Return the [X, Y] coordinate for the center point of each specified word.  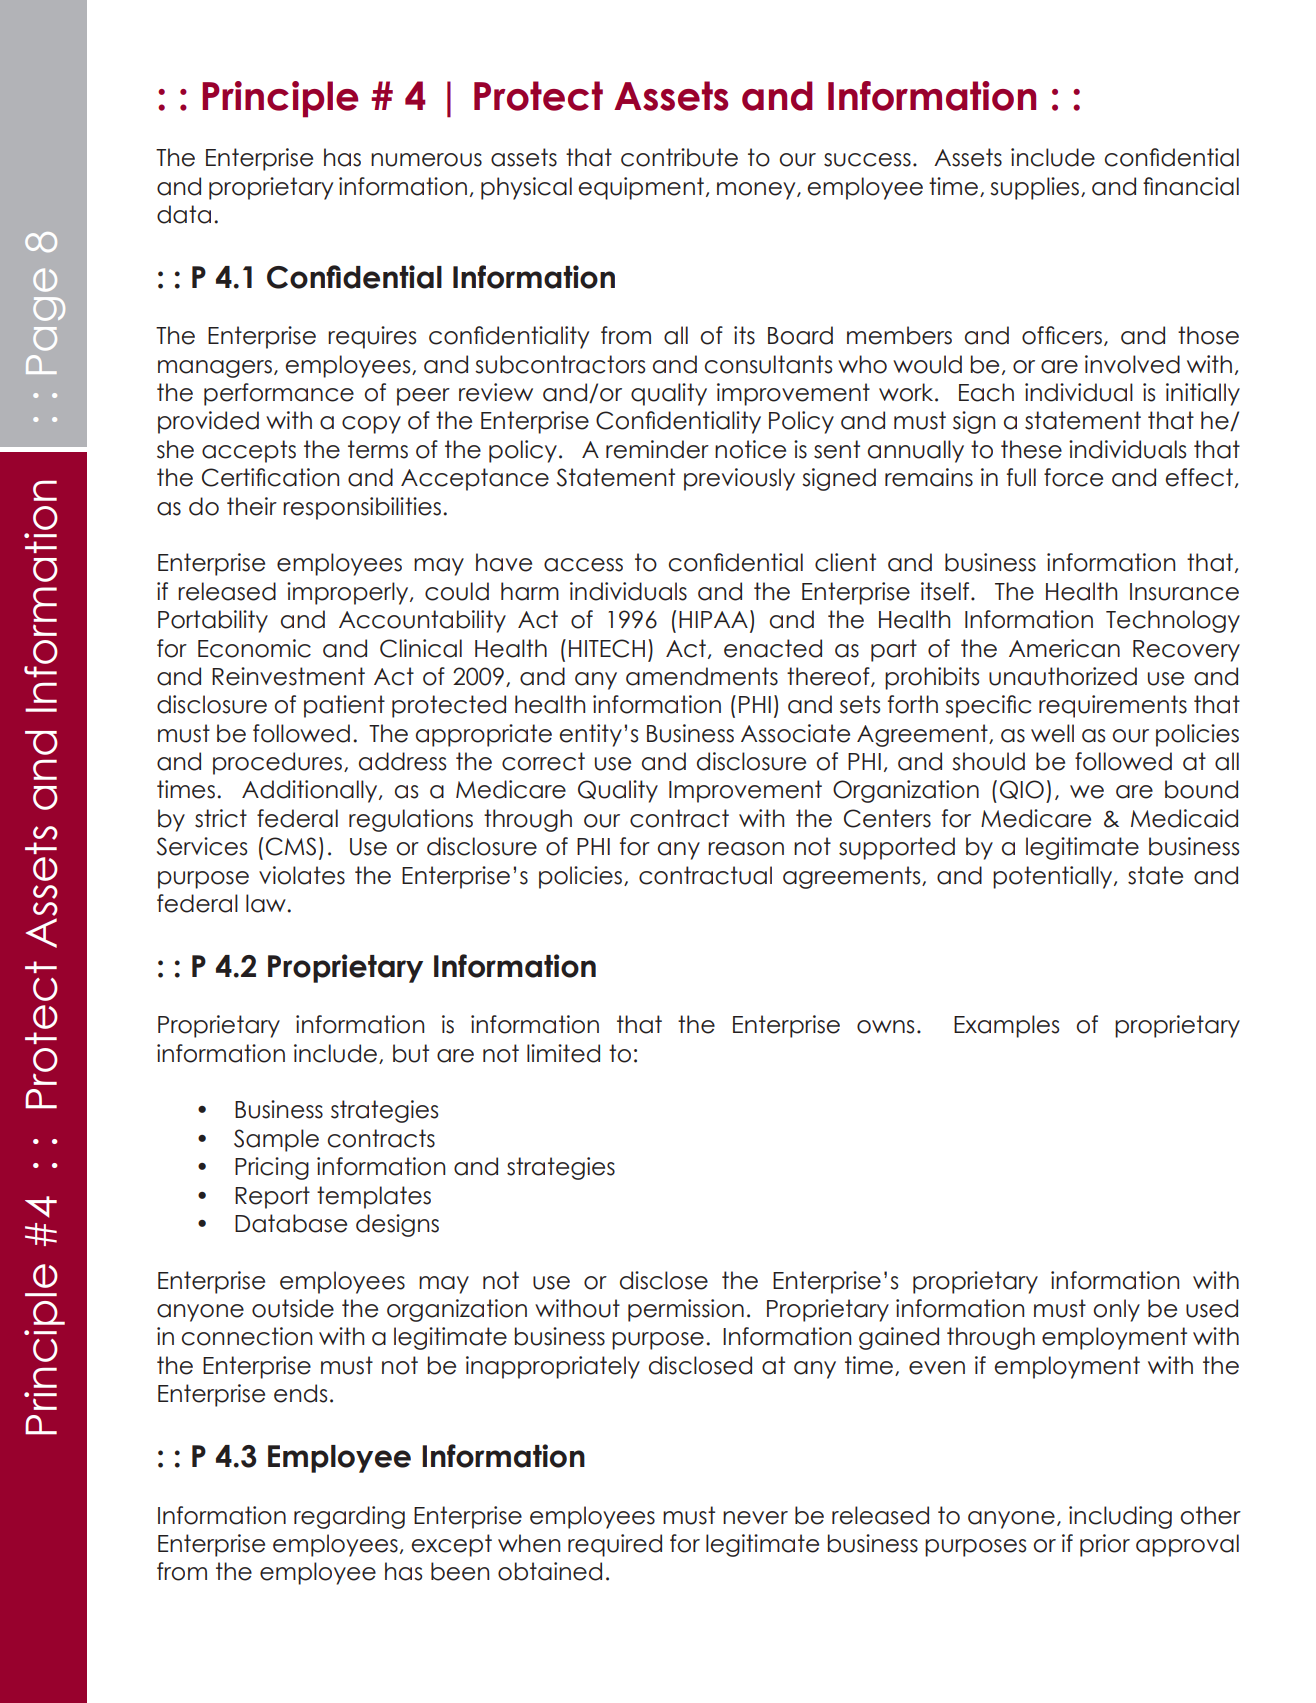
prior [1105, 1545]
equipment [641, 188]
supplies [1036, 188]
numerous [426, 160]
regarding [349, 1517]
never [755, 1518]
